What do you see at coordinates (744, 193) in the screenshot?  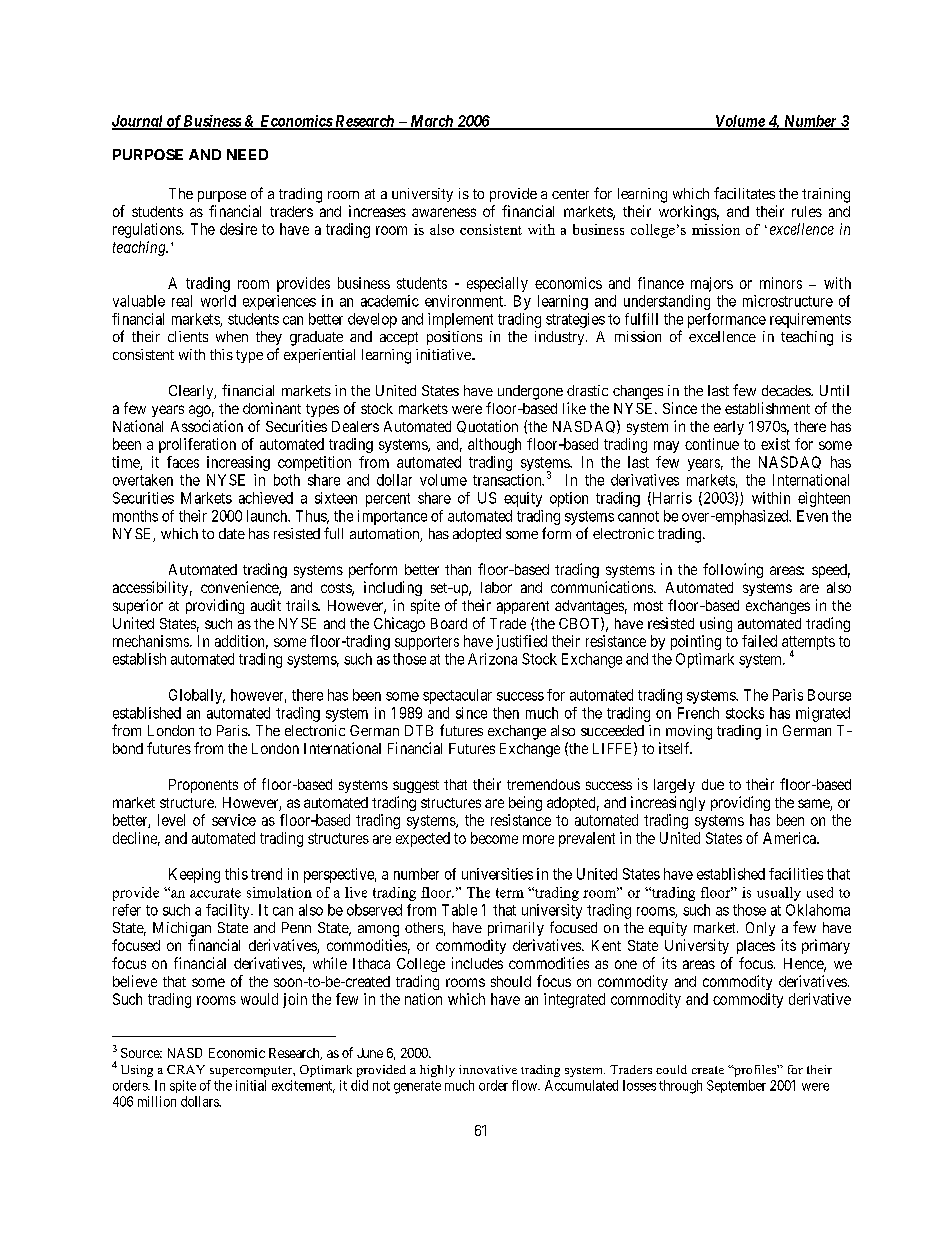 I see `facilitates` at bounding box center [744, 193].
